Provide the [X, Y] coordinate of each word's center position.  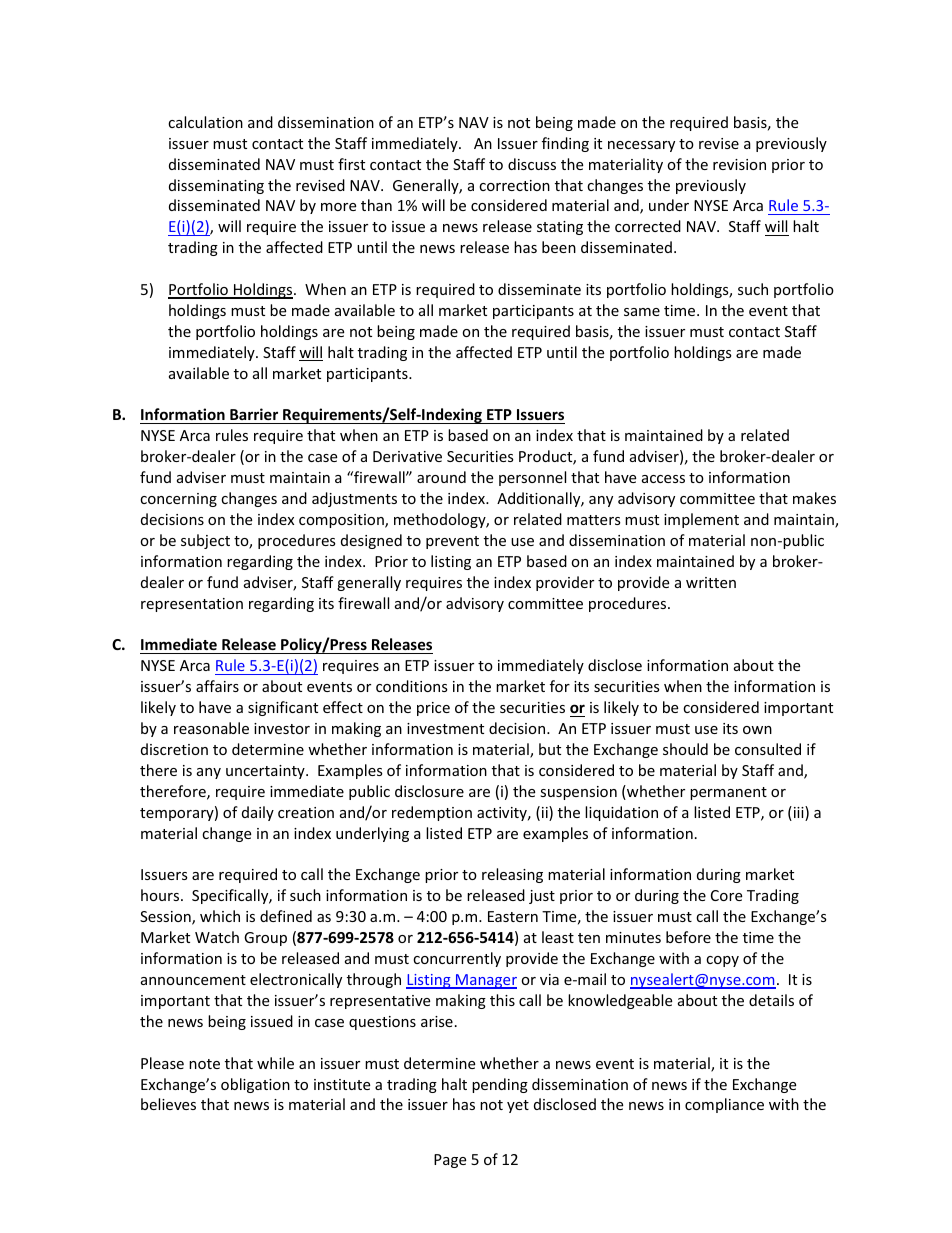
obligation [255, 1085]
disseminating [216, 186]
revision [739, 164]
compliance [724, 1105]
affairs [217, 686]
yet [518, 1106]
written [711, 582]
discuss [532, 164]
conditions [412, 686]
